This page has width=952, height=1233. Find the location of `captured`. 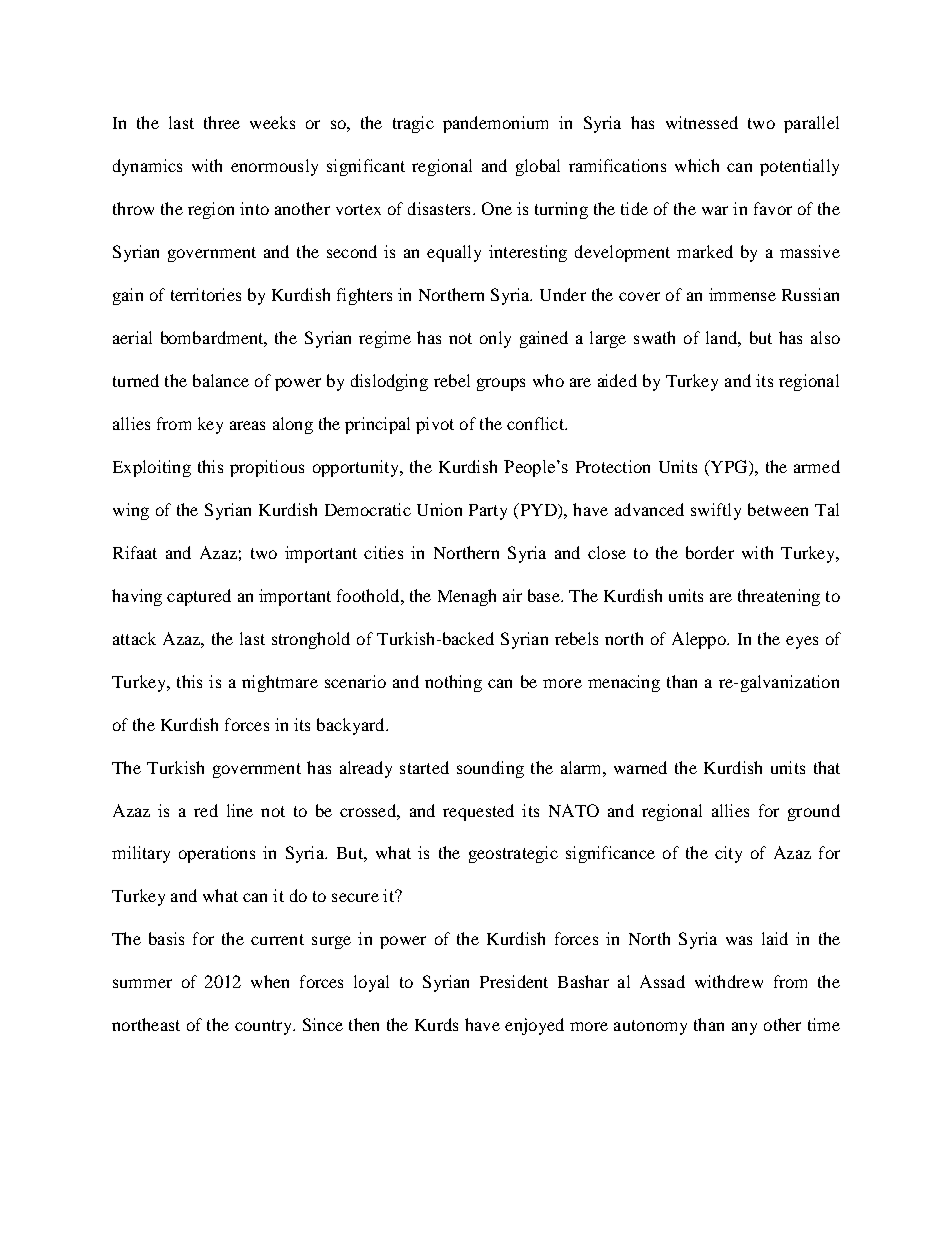

captured is located at coordinates (199, 597).
